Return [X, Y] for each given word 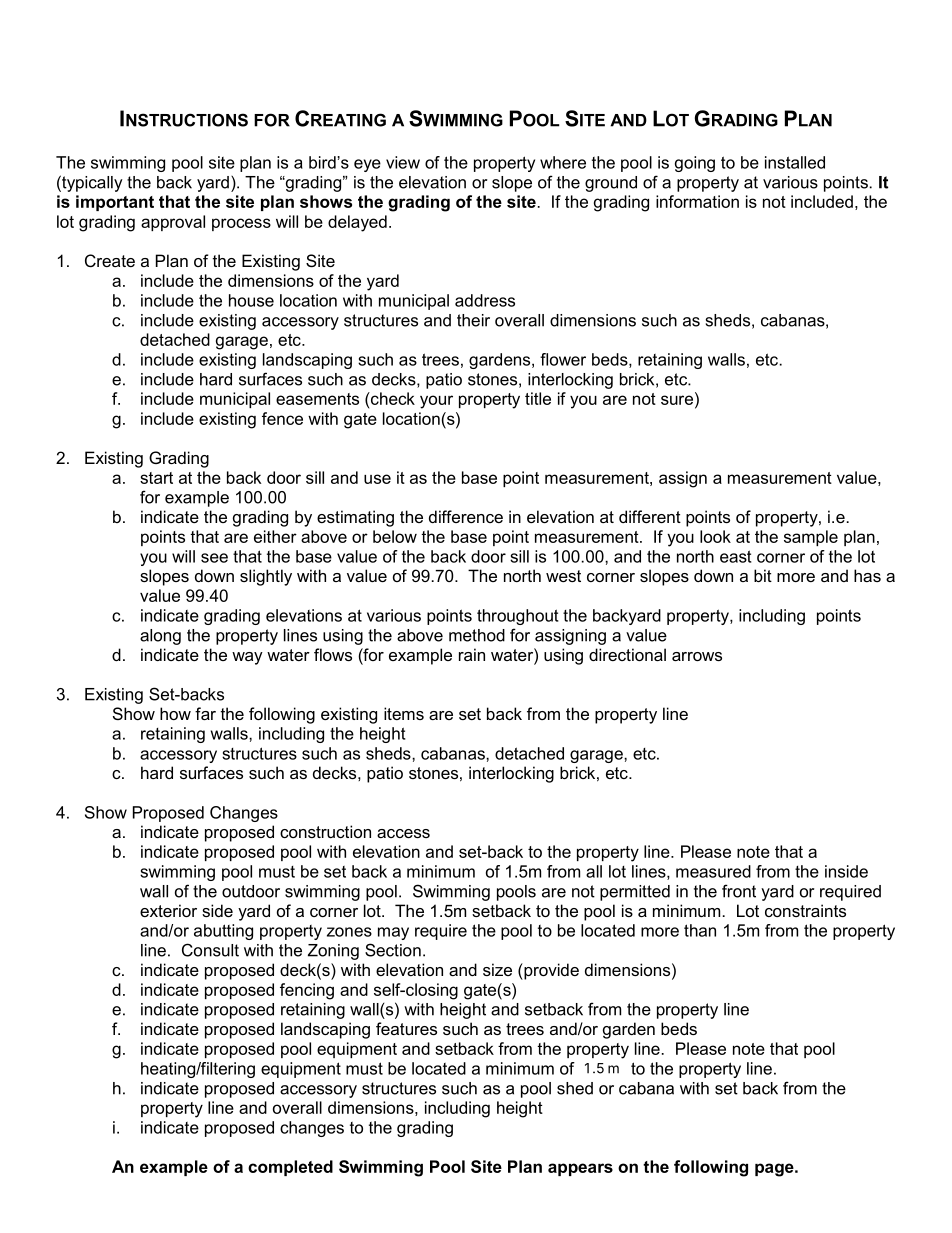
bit [763, 575]
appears [580, 1169]
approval [173, 223]
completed [290, 1168]
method [477, 635]
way [247, 658]
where [563, 162]
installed [795, 162]
